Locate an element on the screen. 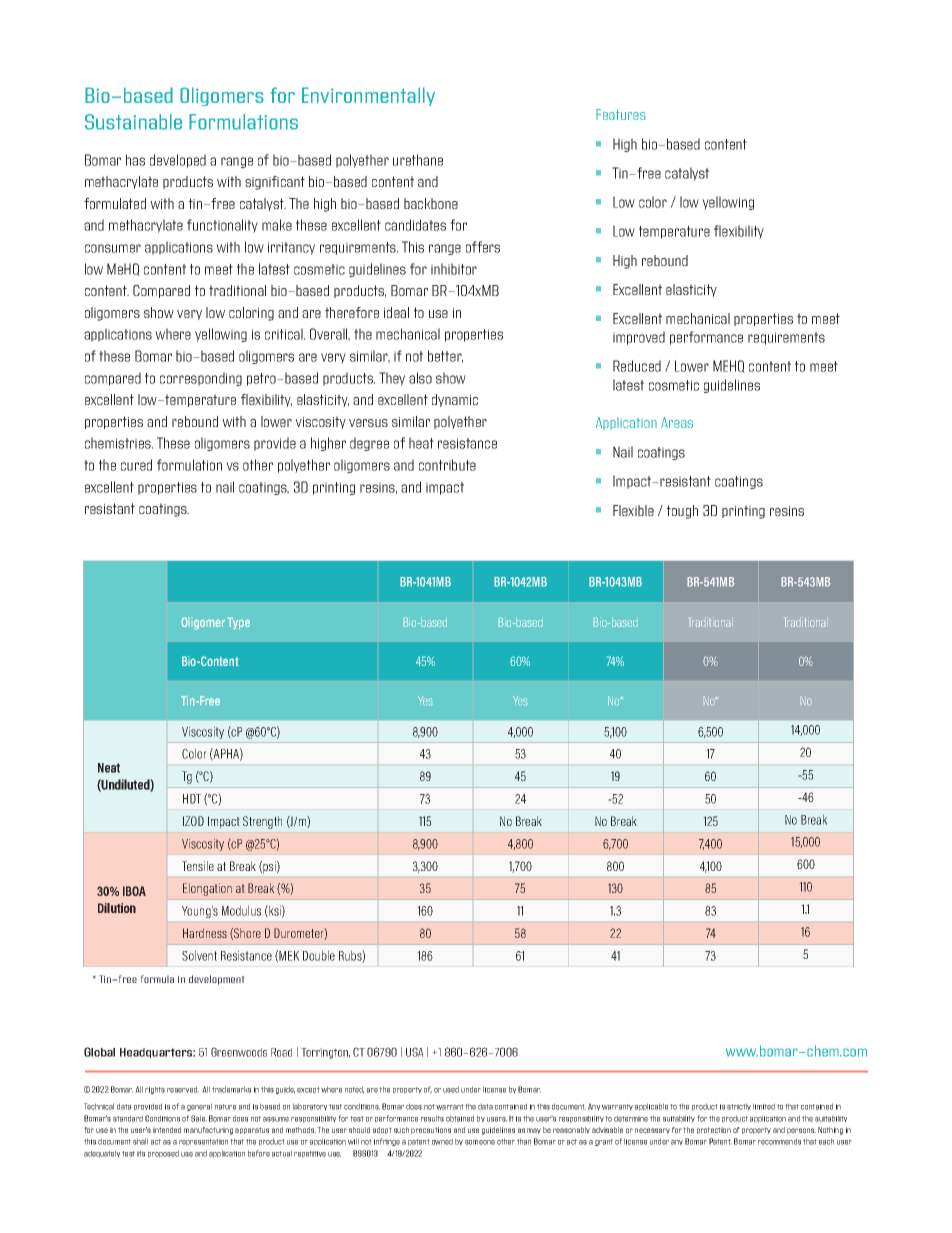 Image resolution: width=952 pixels, height=1233 pixels. Strength is located at coordinates (262, 822).
